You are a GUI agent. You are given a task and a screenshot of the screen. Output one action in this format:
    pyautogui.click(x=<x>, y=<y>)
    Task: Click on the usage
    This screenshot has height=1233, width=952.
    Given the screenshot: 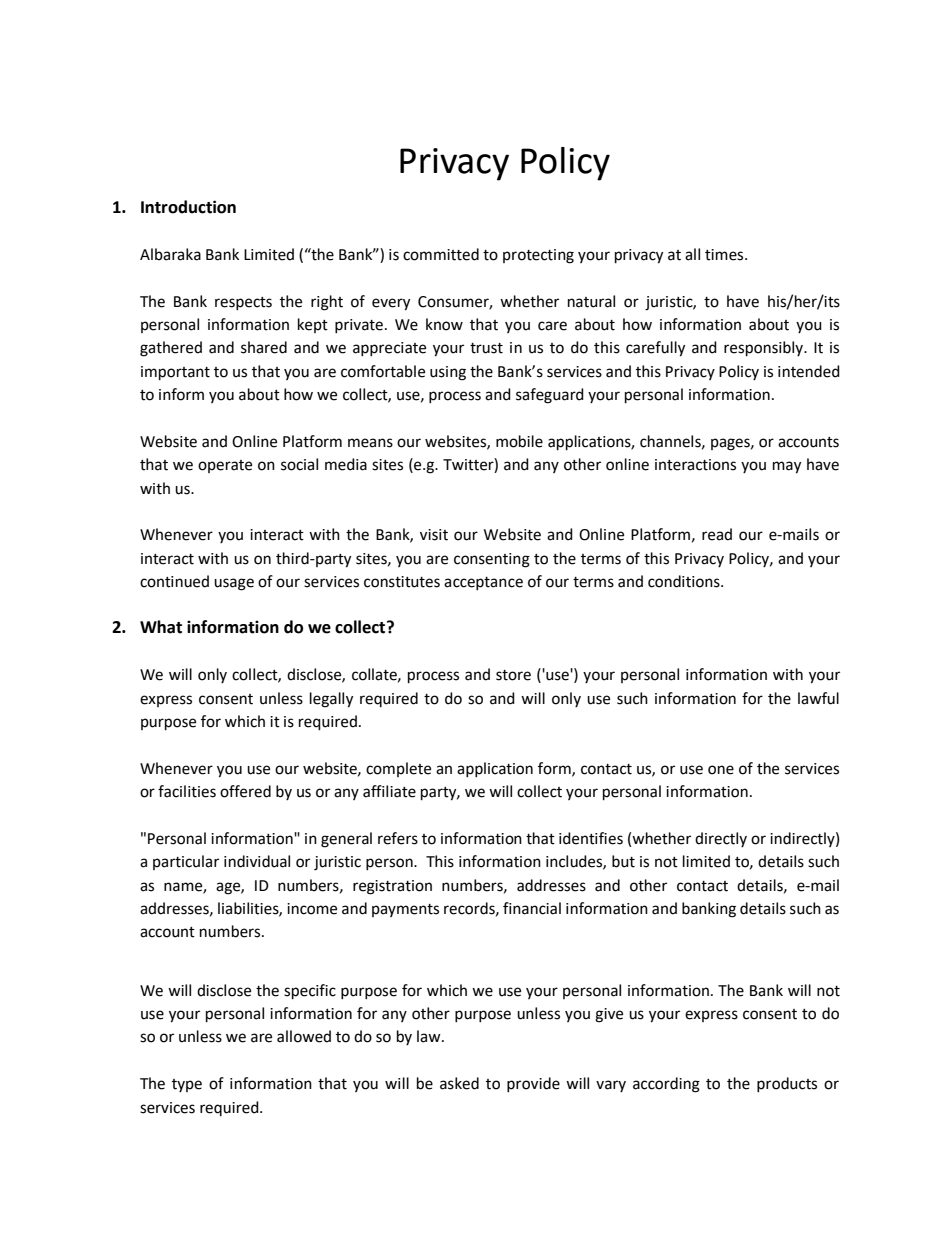 What is the action you would take?
    pyautogui.click(x=234, y=584)
